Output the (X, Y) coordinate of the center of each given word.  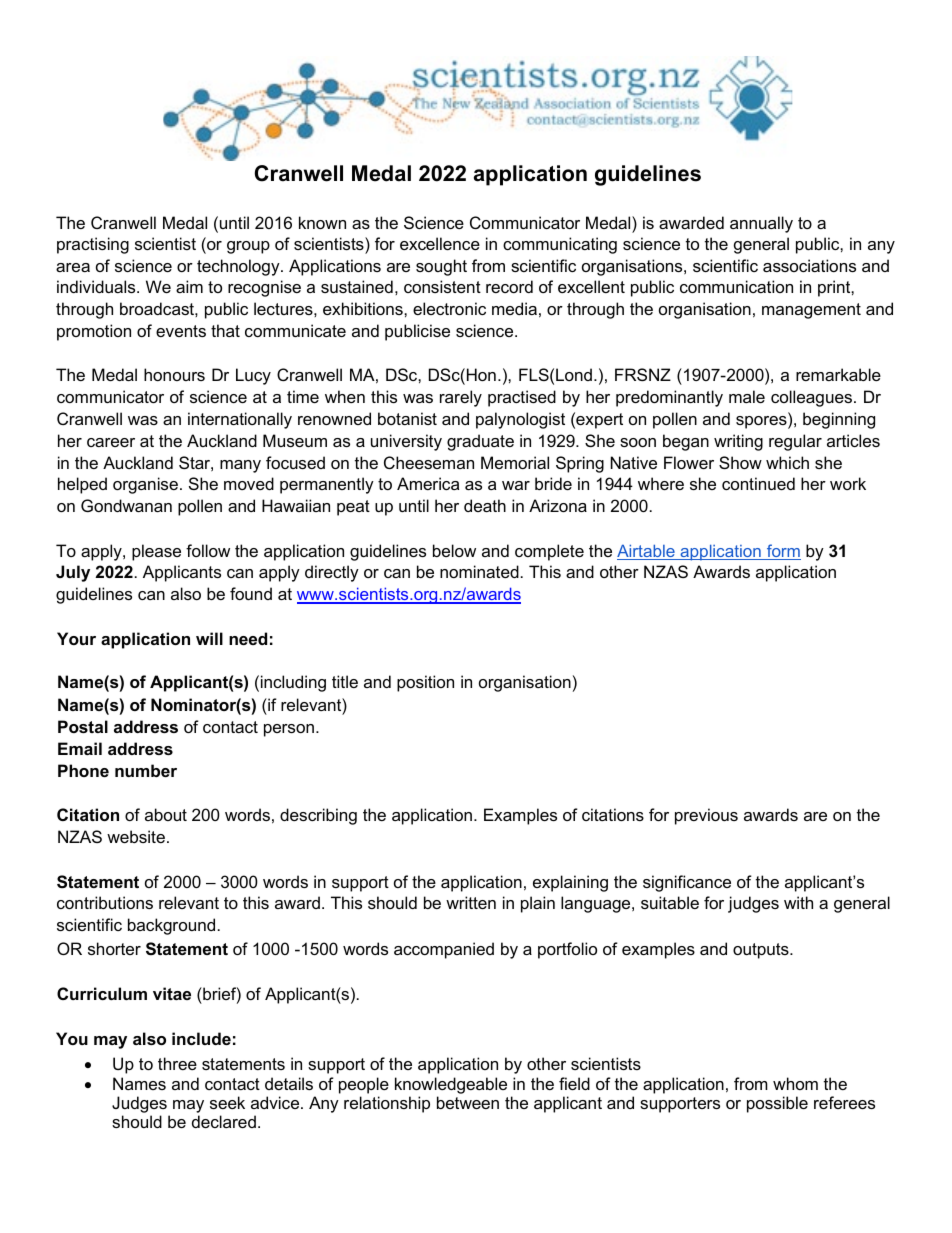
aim (189, 286)
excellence (440, 243)
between (468, 1102)
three (177, 1063)
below (454, 550)
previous (706, 816)
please (156, 552)
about (166, 814)
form (782, 552)
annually (761, 224)
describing (318, 816)
